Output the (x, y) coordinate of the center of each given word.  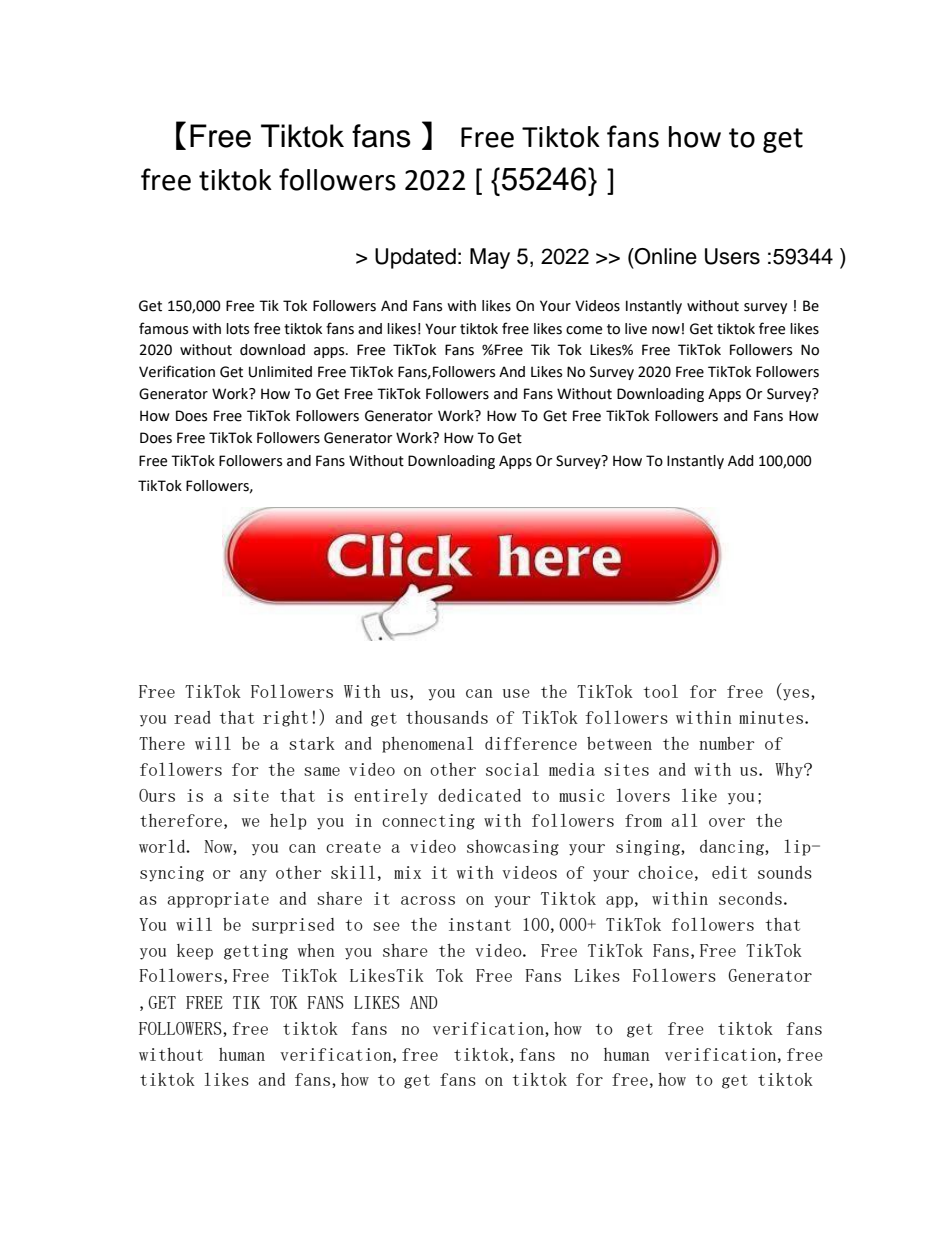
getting (256, 952)
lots (237, 329)
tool (660, 691)
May (490, 258)
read (192, 717)
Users (732, 256)
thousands (447, 717)
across (428, 900)
